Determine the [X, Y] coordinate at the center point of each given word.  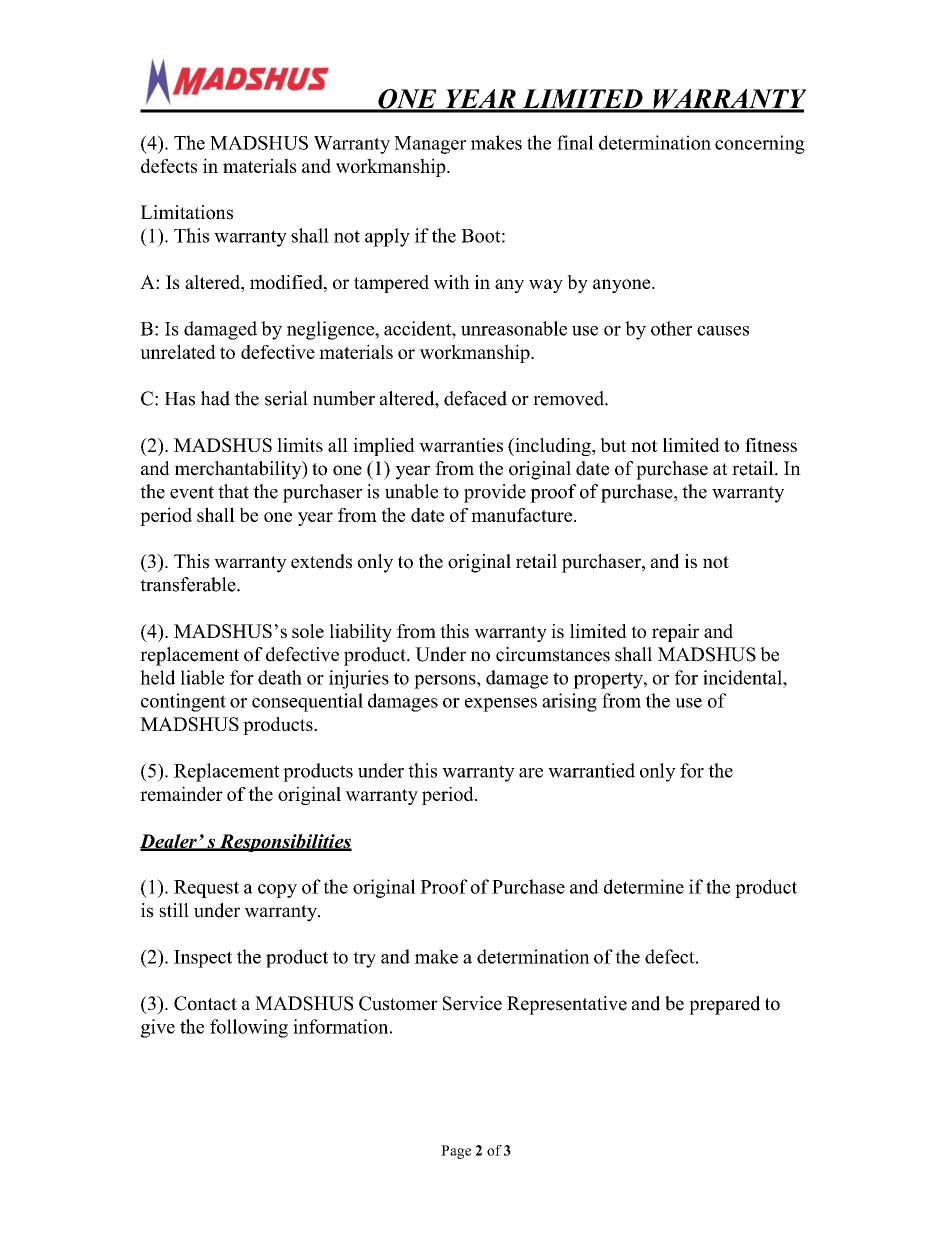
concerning [760, 144]
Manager [430, 145]
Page [456, 1152]
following [249, 1028]
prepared [724, 1005]
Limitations [187, 212]
